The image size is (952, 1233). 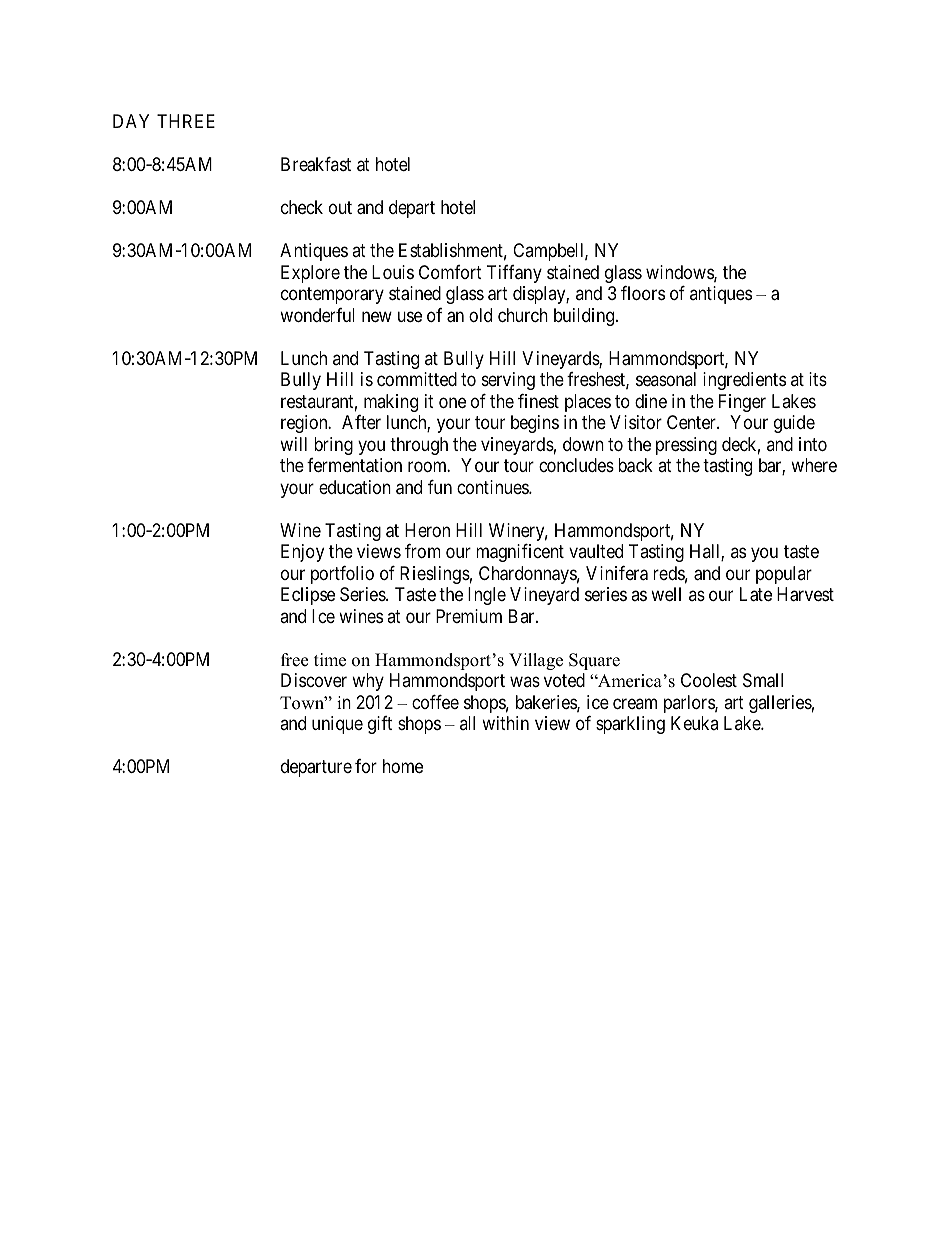 What do you see at coordinates (337, 725) in the screenshot?
I see `unique` at bounding box center [337, 725].
